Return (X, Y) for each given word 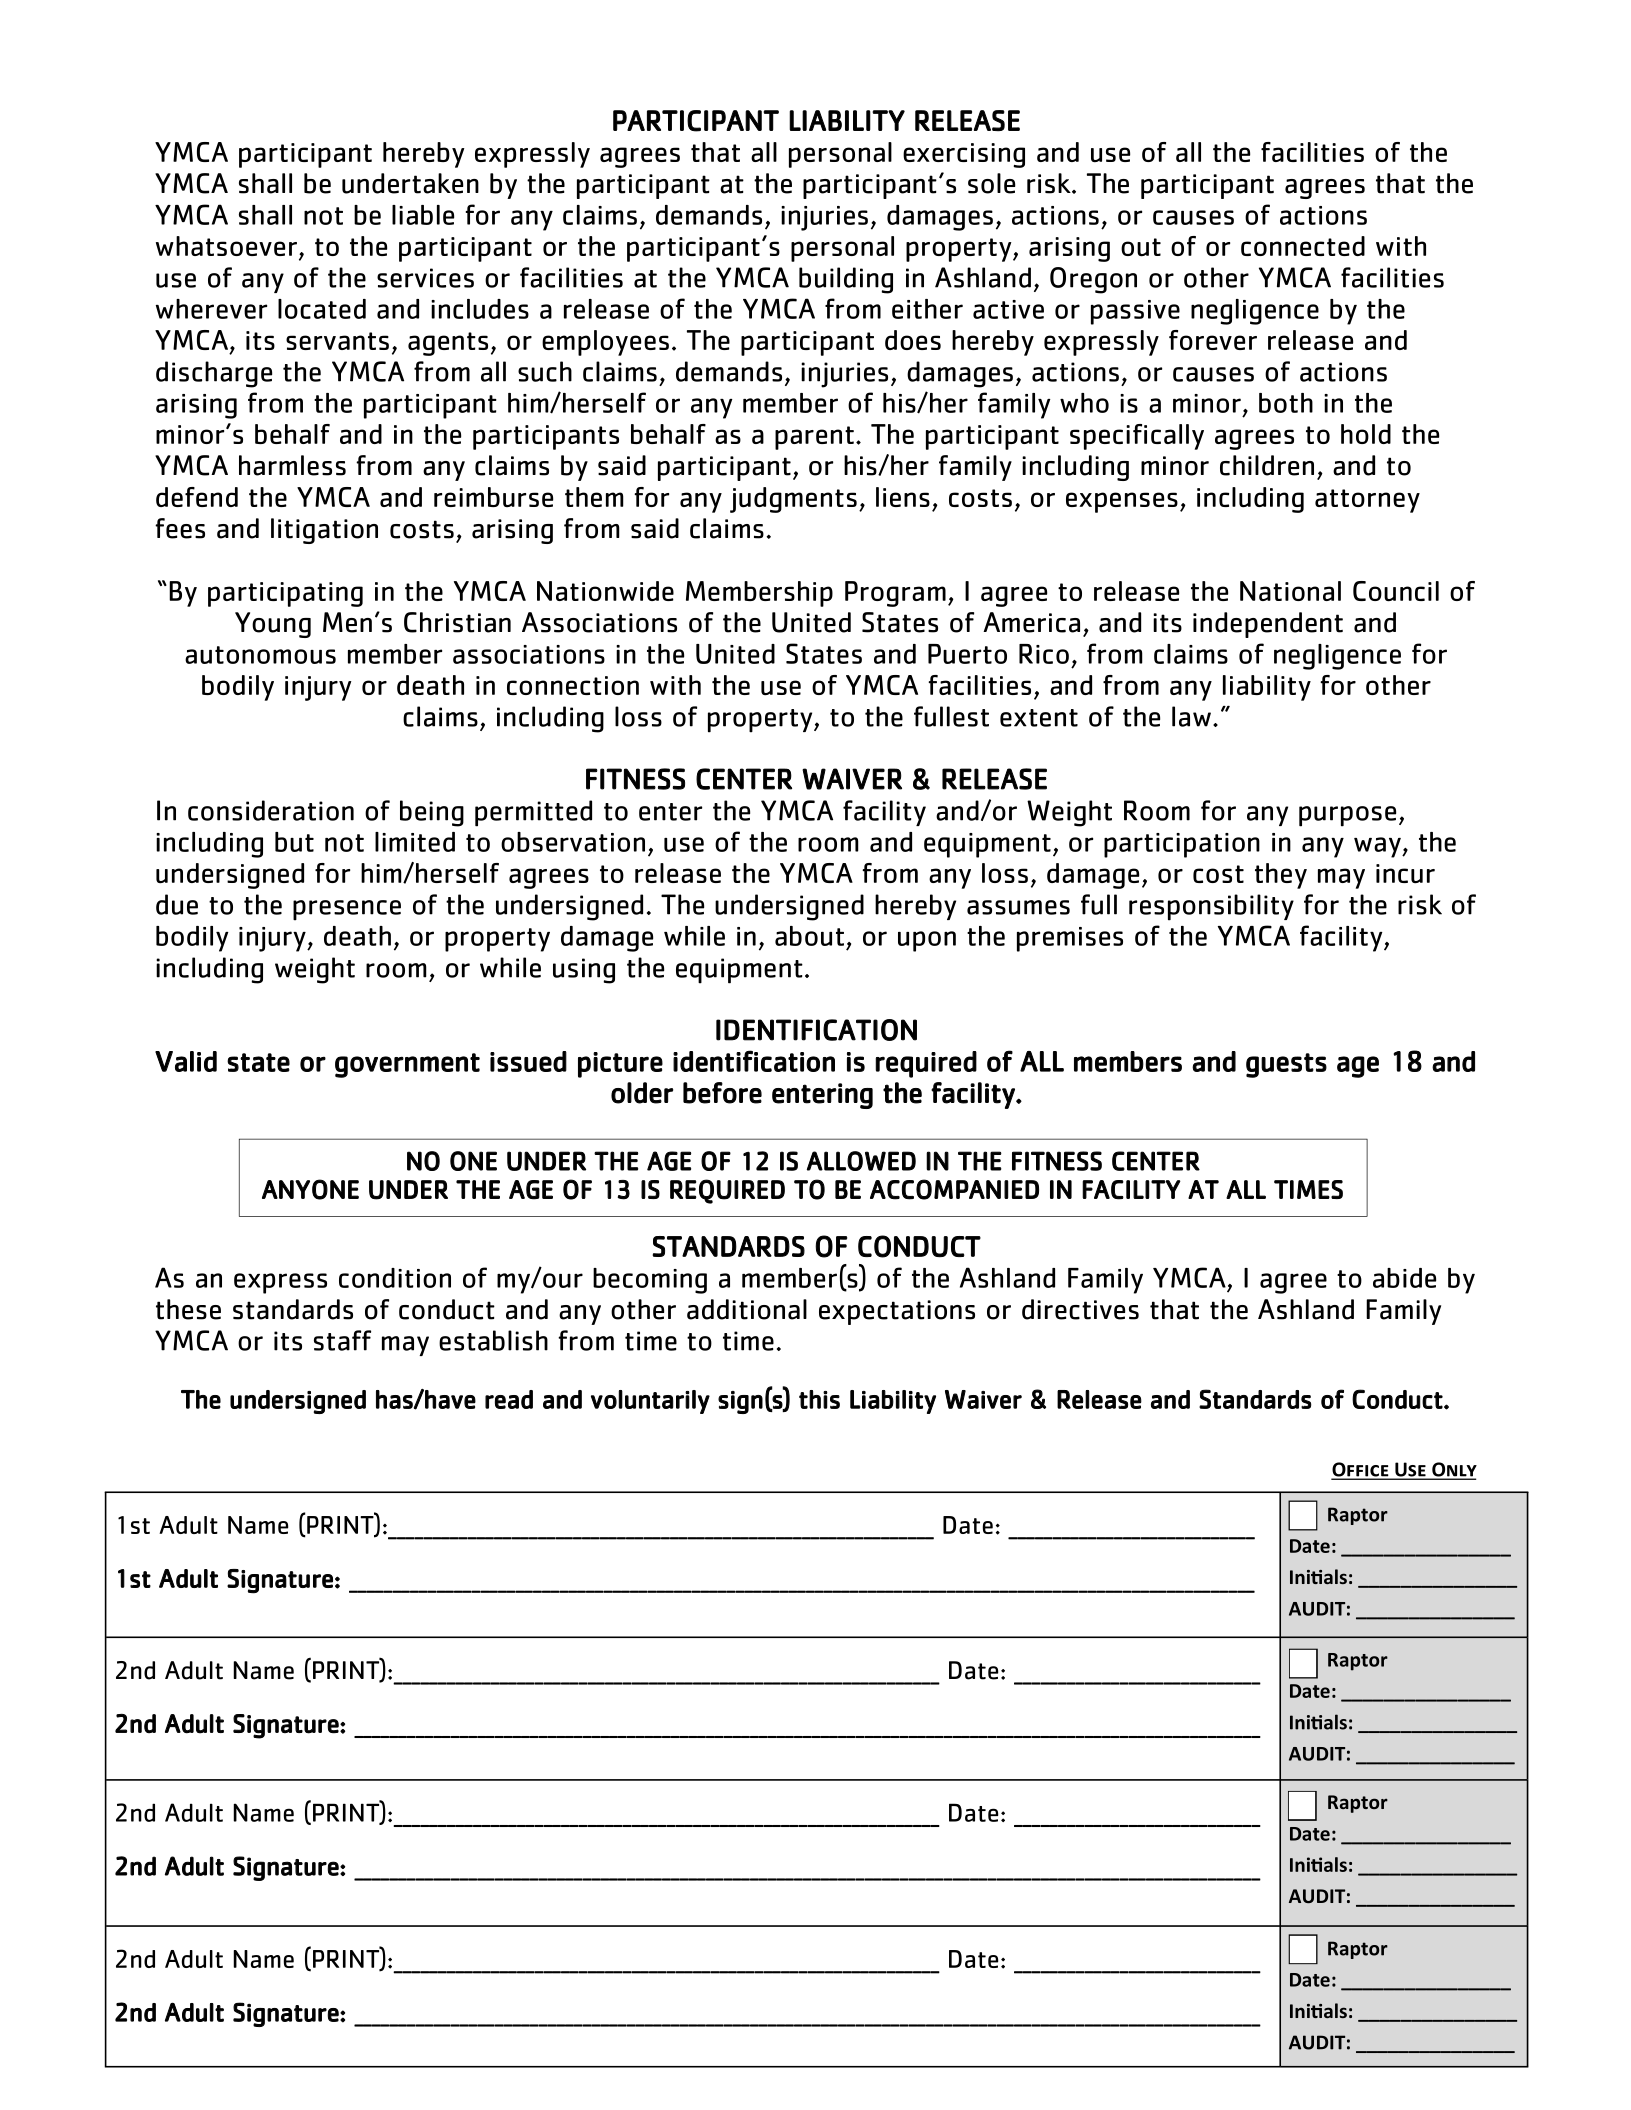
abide (1404, 1278)
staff (342, 1340)
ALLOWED (861, 1161)
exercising (964, 155)
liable (423, 215)
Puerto (967, 654)
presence (347, 910)
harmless (292, 465)
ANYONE (310, 1189)
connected (1303, 246)
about (809, 936)
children (1267, 465)
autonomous (260, 655)
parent (814, 438)
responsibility (1211, 907)
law (1191, 716)
